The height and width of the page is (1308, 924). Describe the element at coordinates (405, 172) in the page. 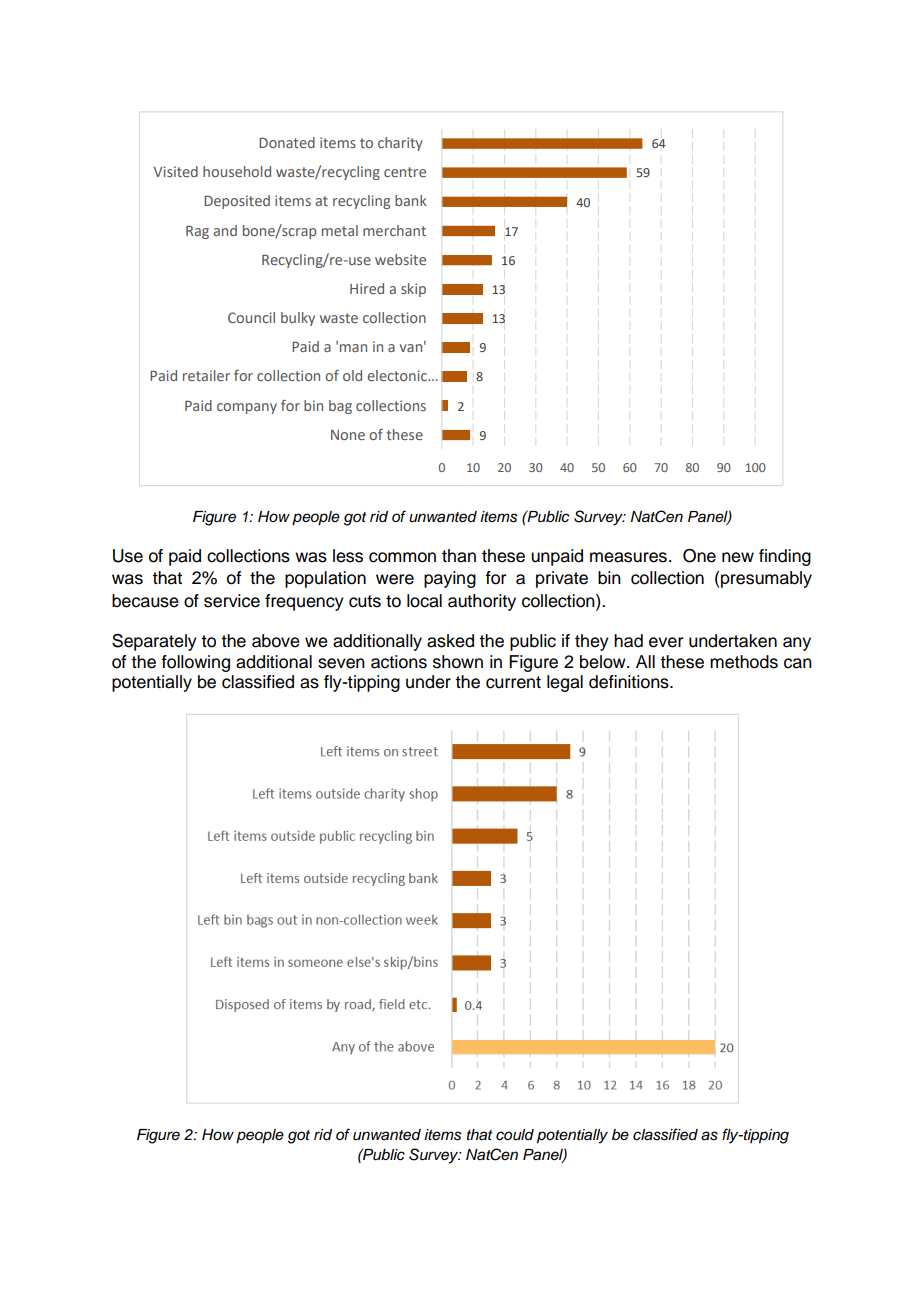

I see `centre` at that location.
